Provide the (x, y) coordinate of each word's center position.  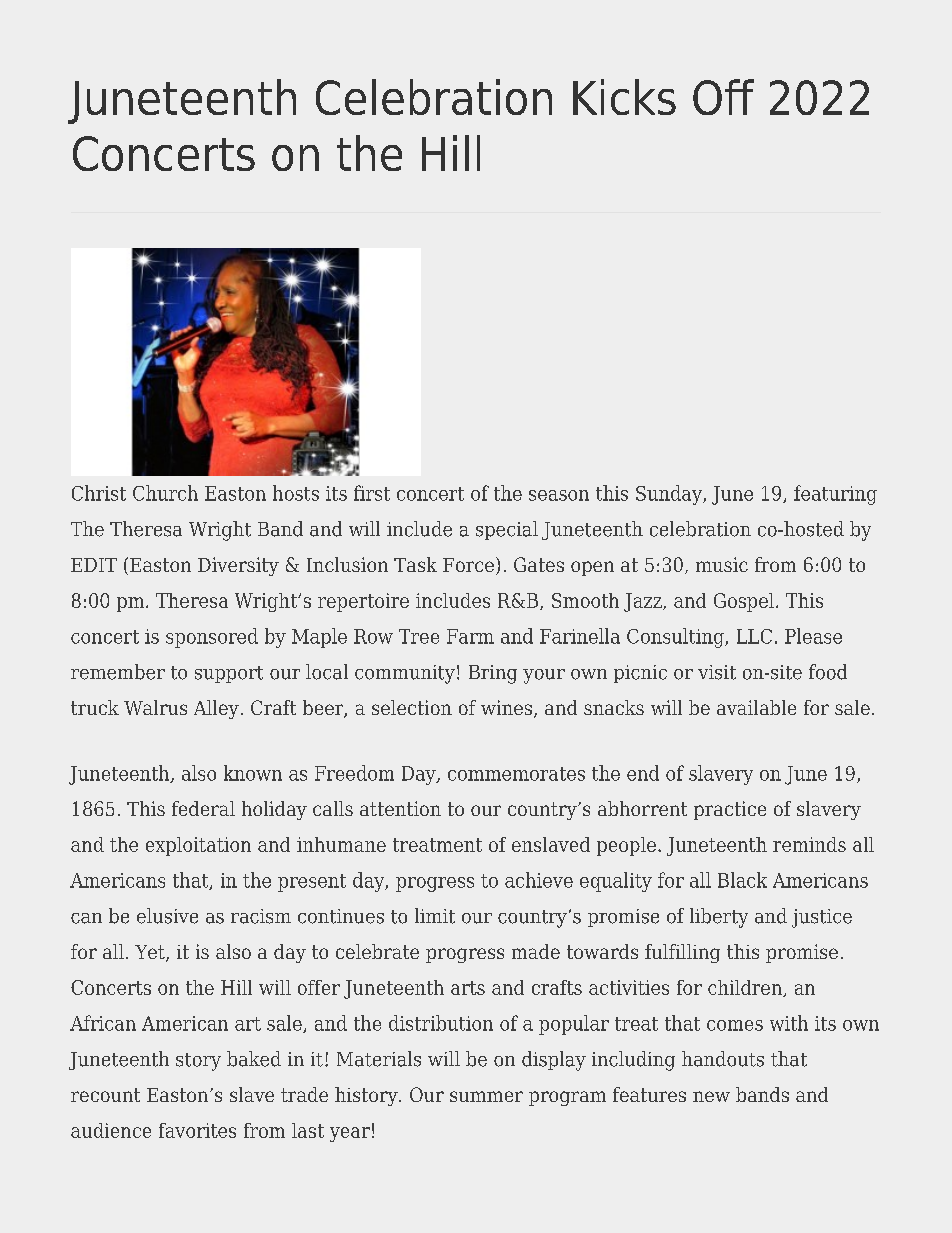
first (372, 493)
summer (486, 1096)
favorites (197, 1130)
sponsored (212, 638)
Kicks (624, 97)
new (711, 1096)
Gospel (744, 602)
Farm (470, 636)
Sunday (670, 495)
